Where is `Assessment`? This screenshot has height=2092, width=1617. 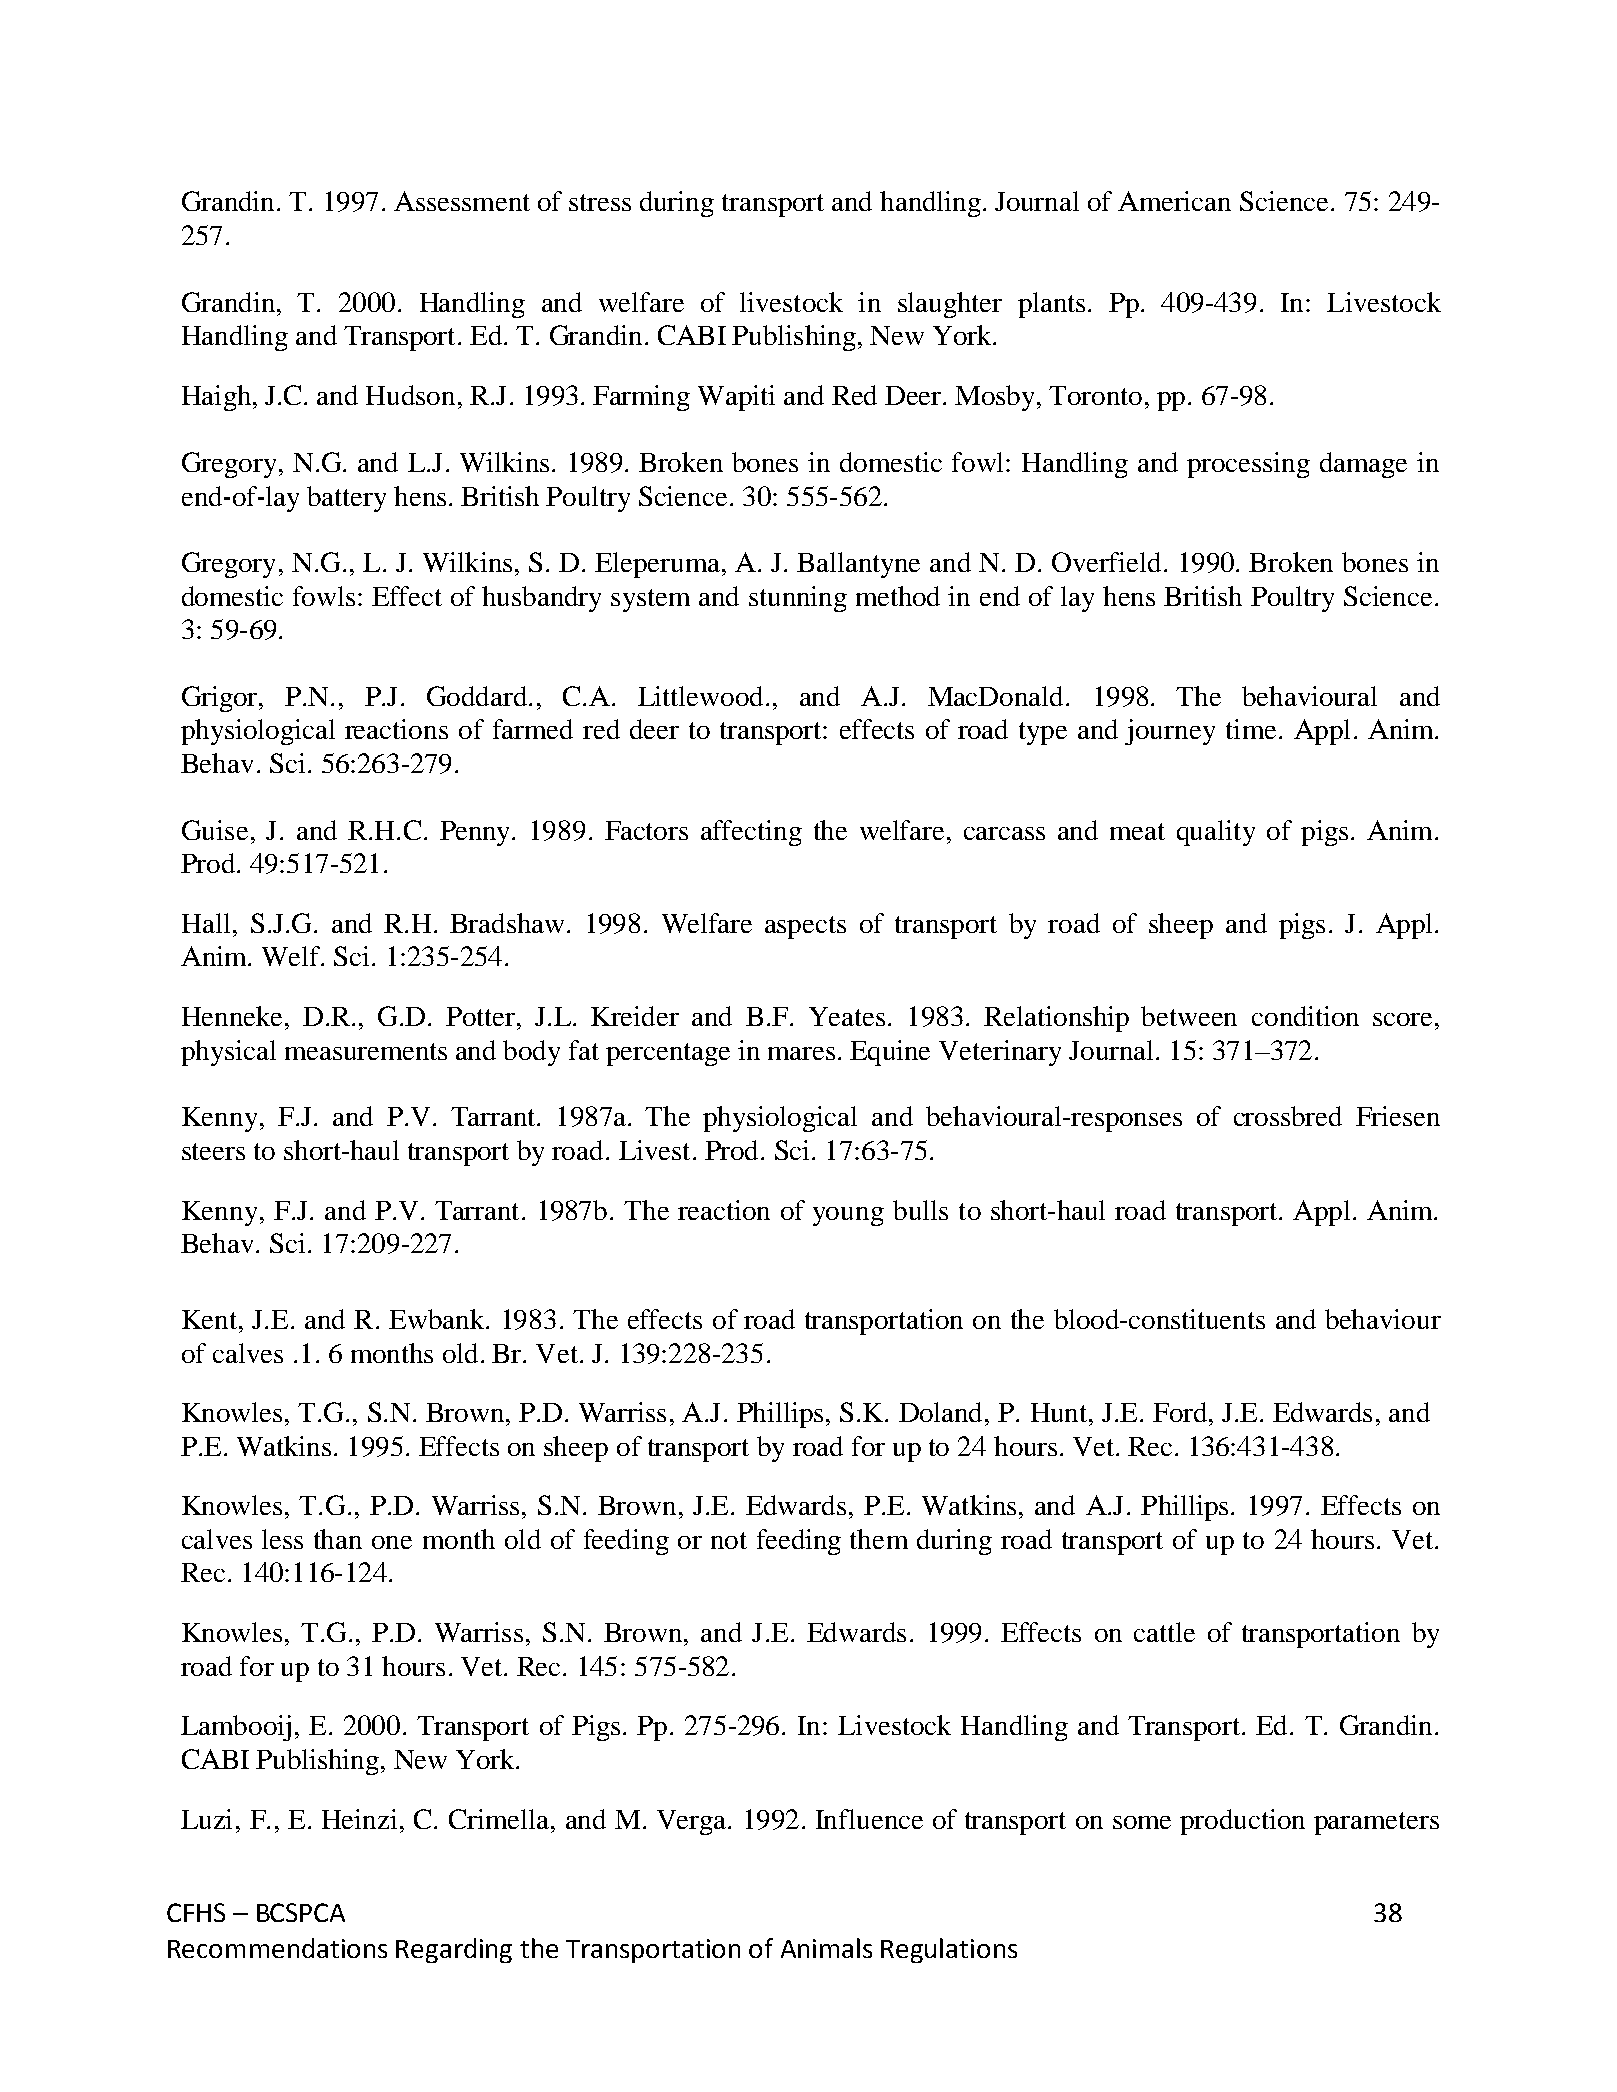
Assessment is located at coordinates (462, 201).
